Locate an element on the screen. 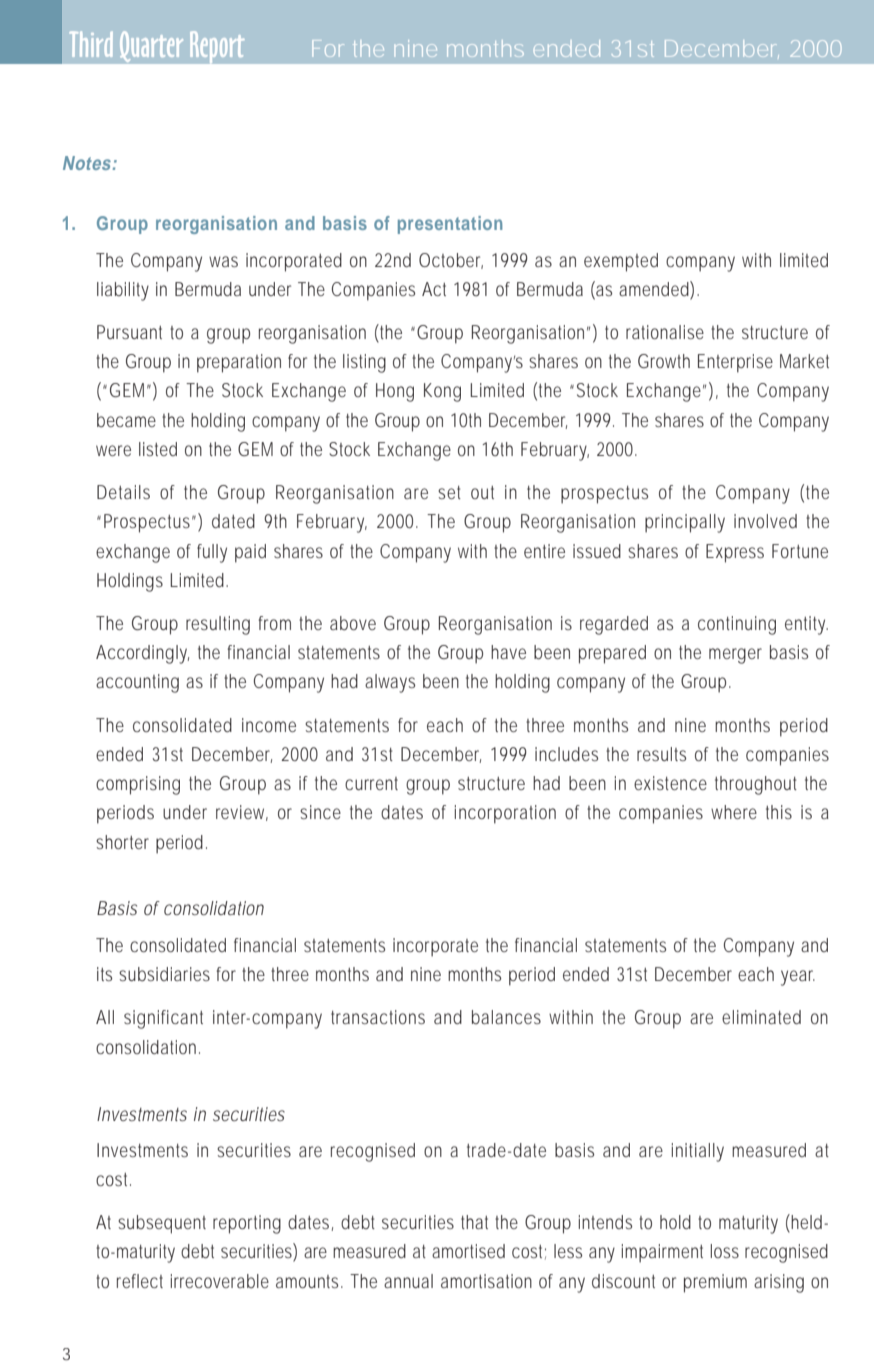 The height and width of the screenshot is (1372, 874). merger is located at coordinates (735, 656).
